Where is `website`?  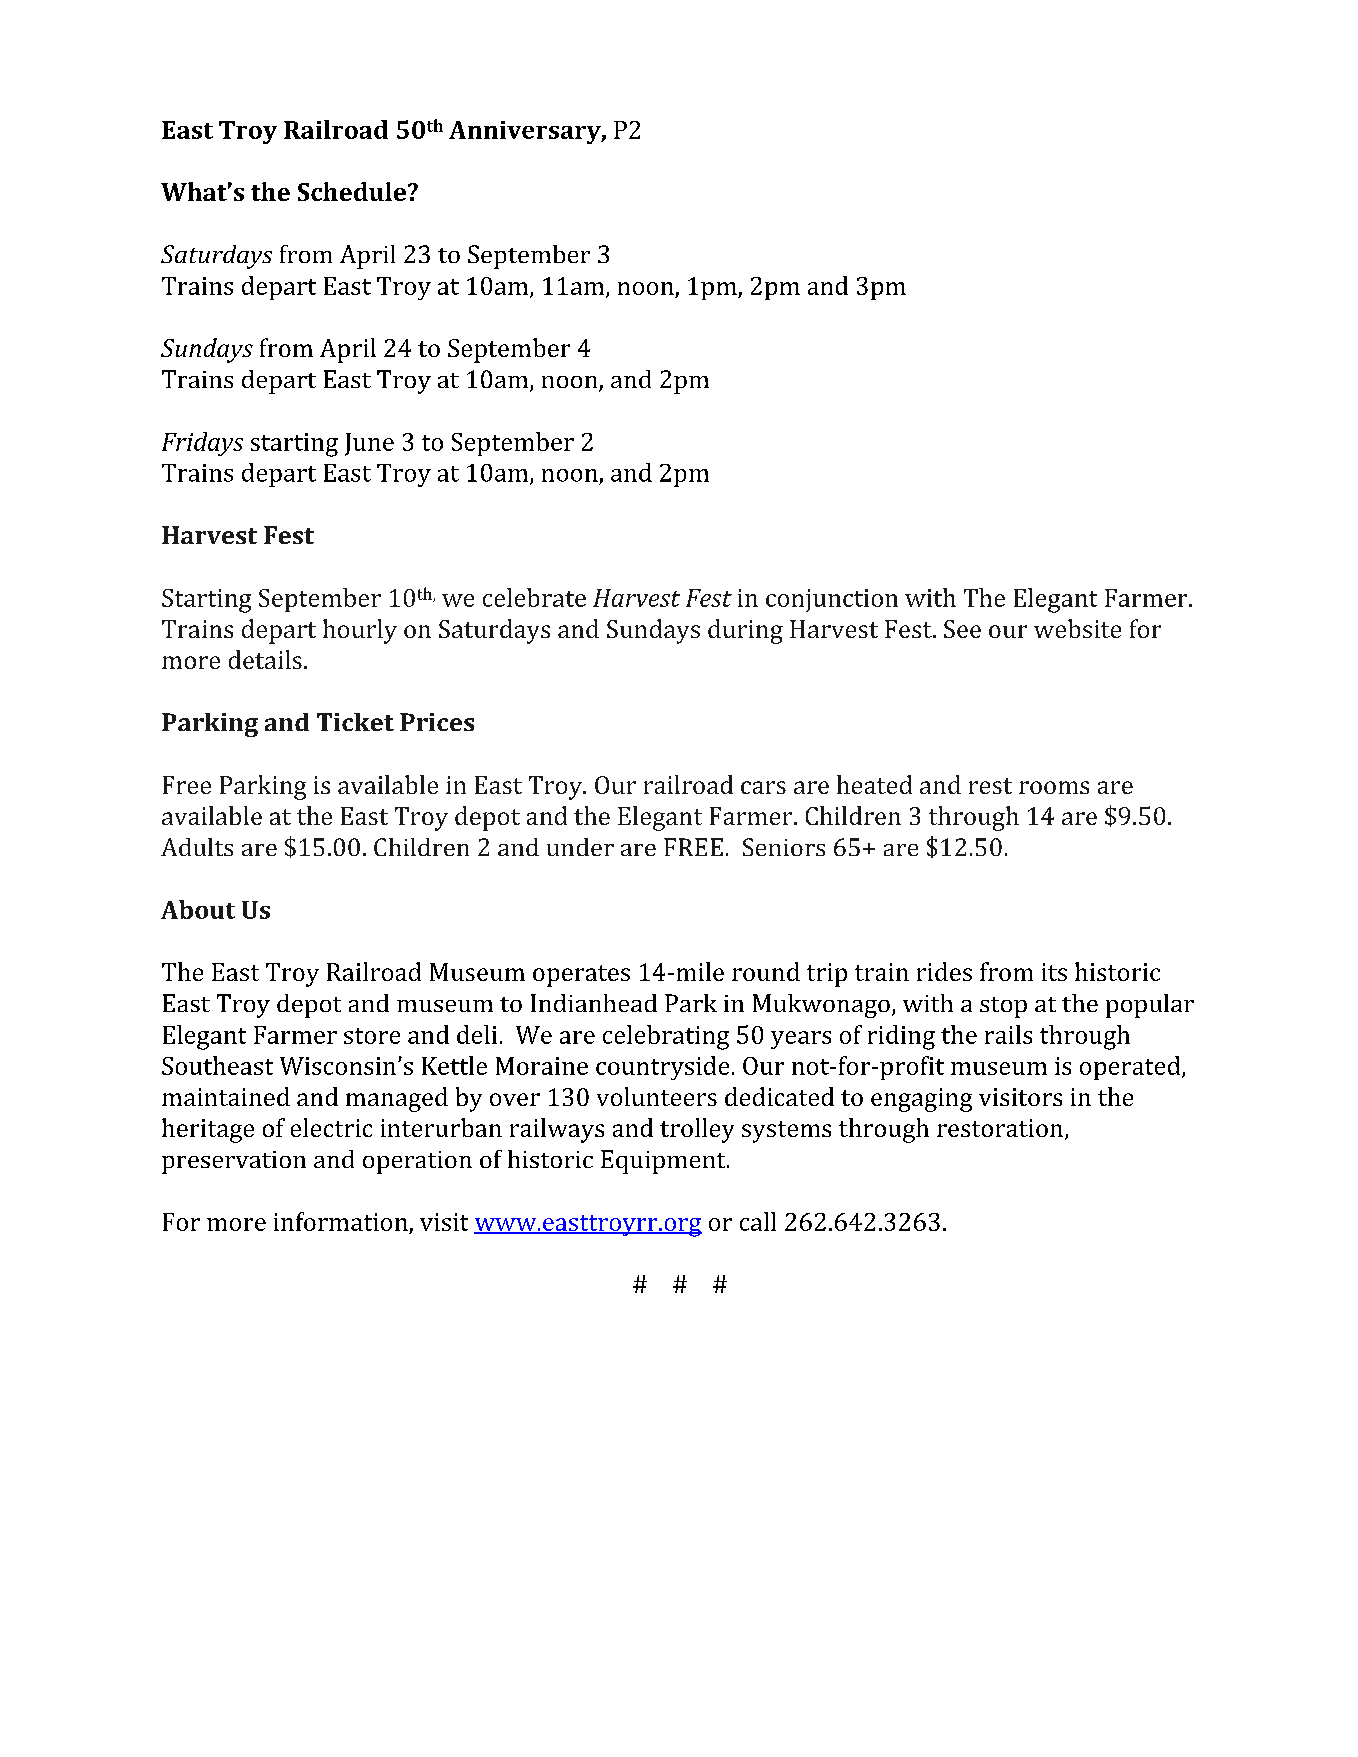 website is located at coordinates (1077, 628).
